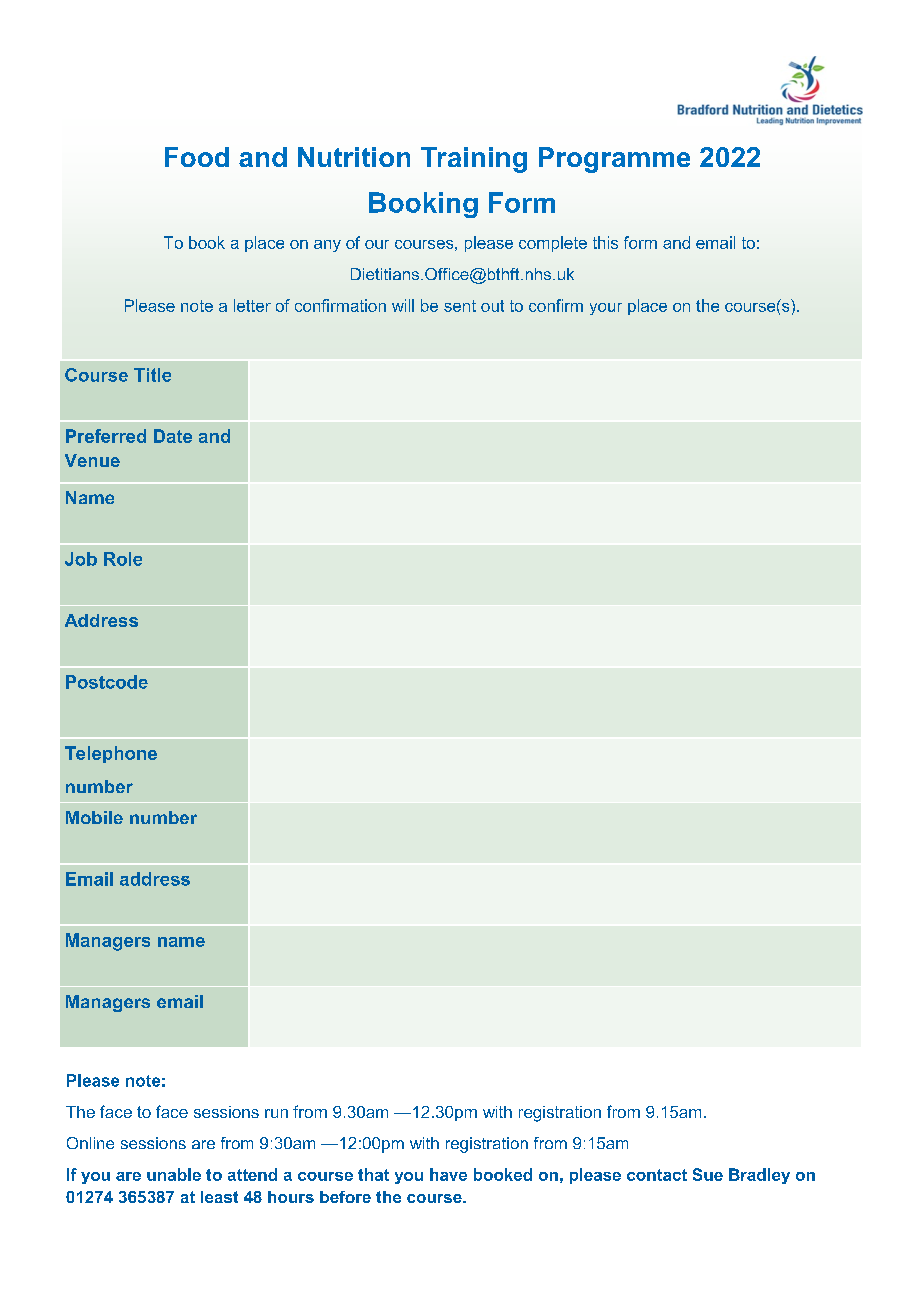  I want to click on Programme, so click(614, 160).
